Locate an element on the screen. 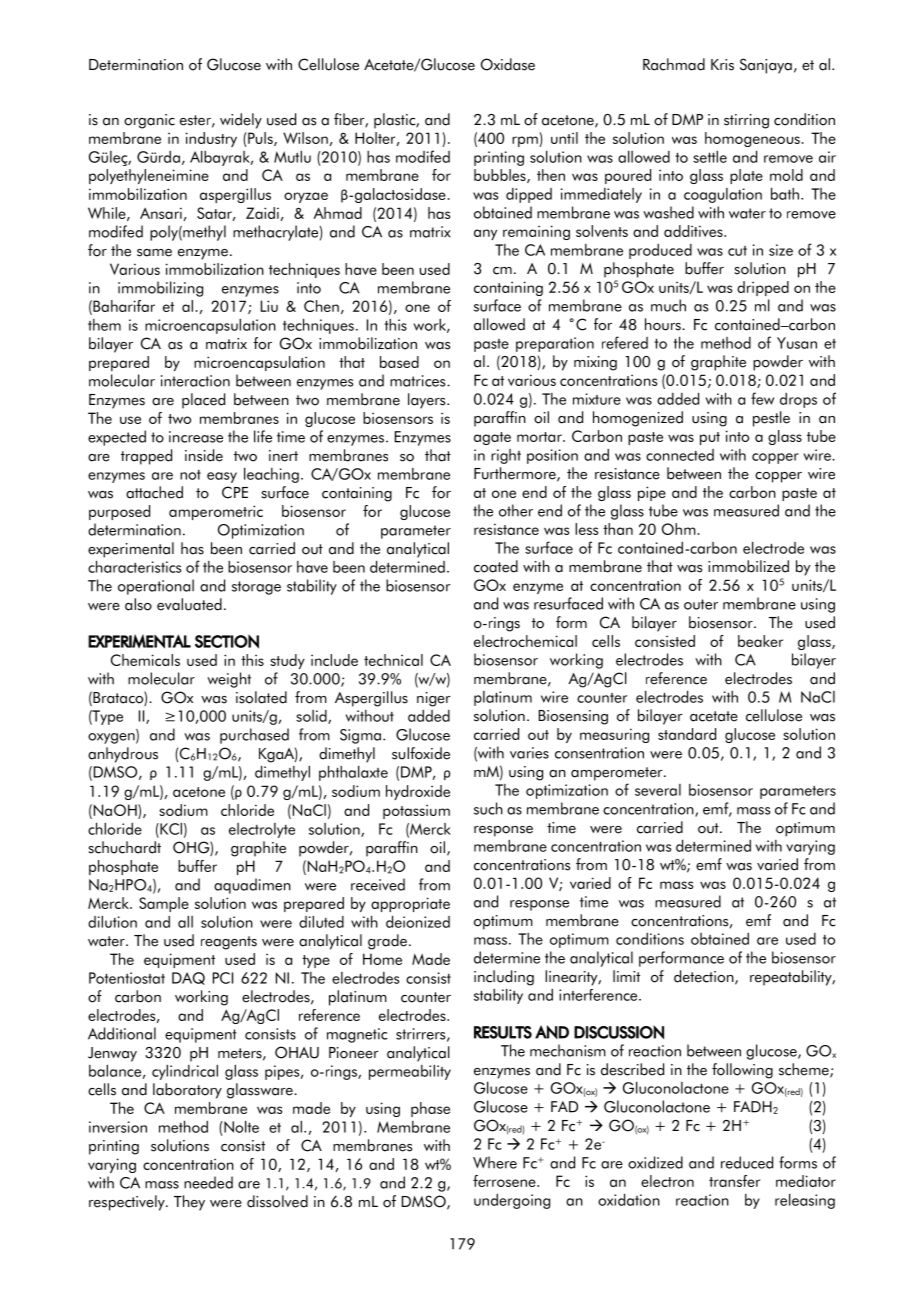  stirring is located at coordinates (746, 121).
